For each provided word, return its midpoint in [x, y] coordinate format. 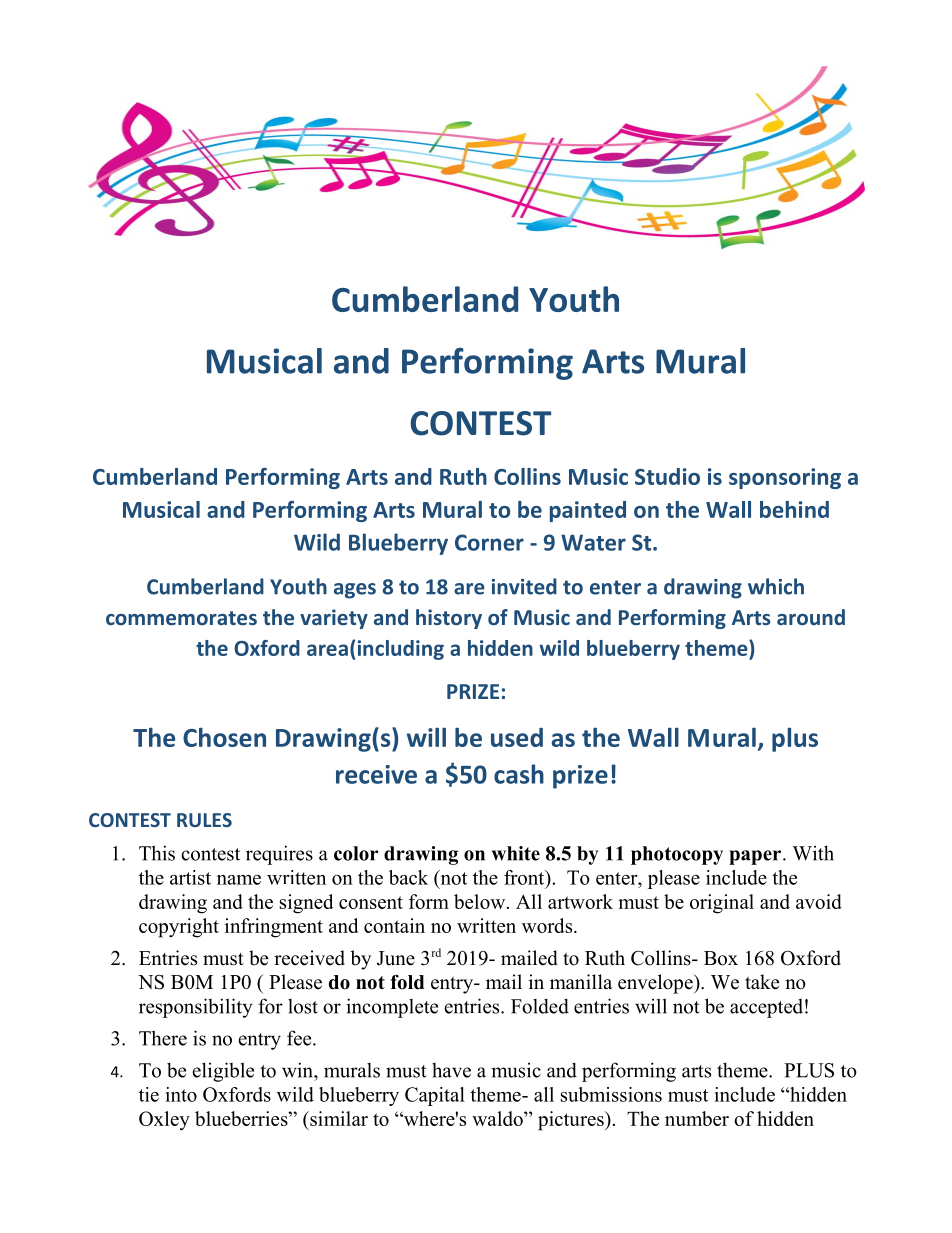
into [181, 1094]
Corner [489, 542]
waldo [498, 1118]
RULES [204, 820]
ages [355, 591]
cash [519, 774]
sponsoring [785, 478]
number [697, 1118]
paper [755, 857]
